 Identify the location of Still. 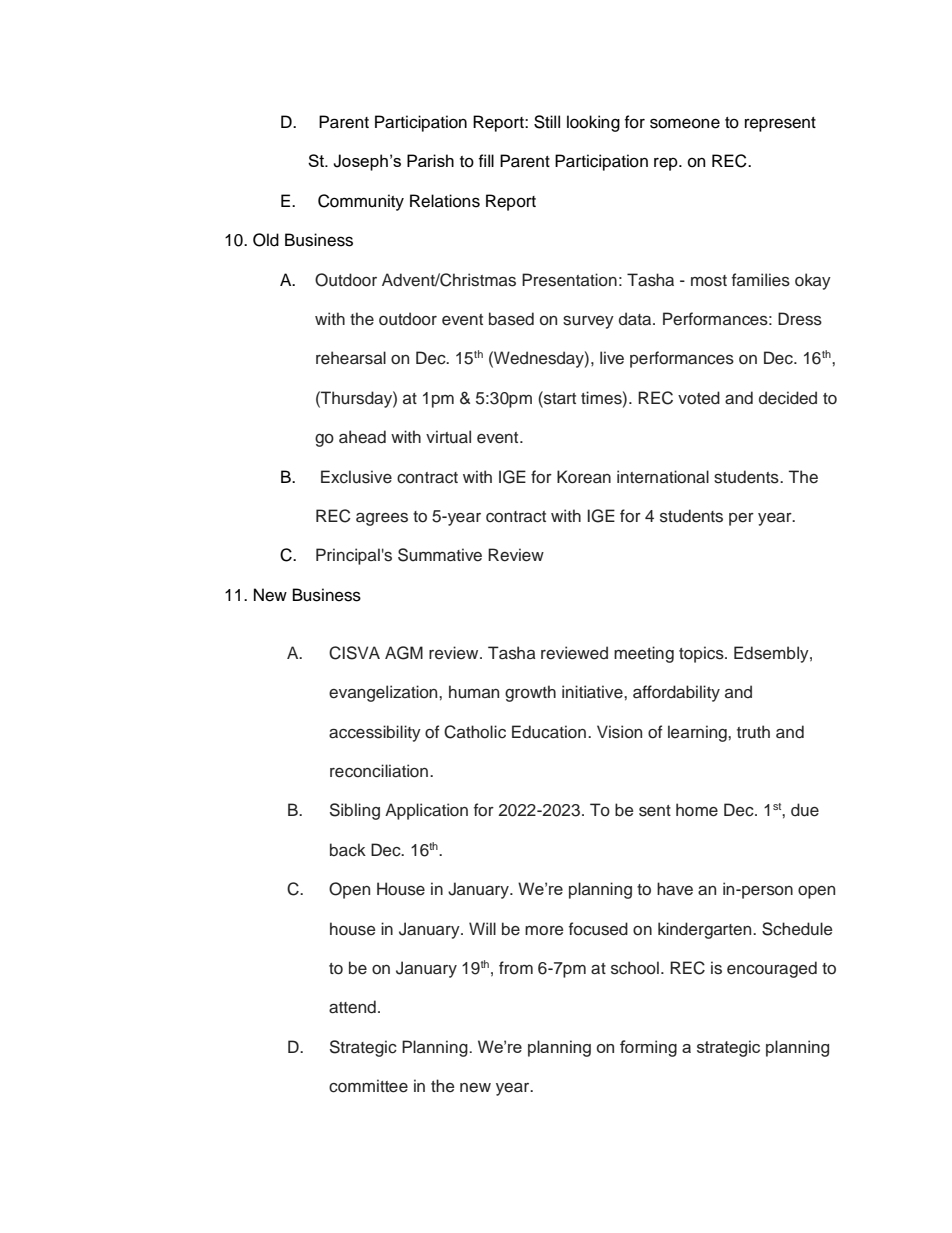
(547, 122).
